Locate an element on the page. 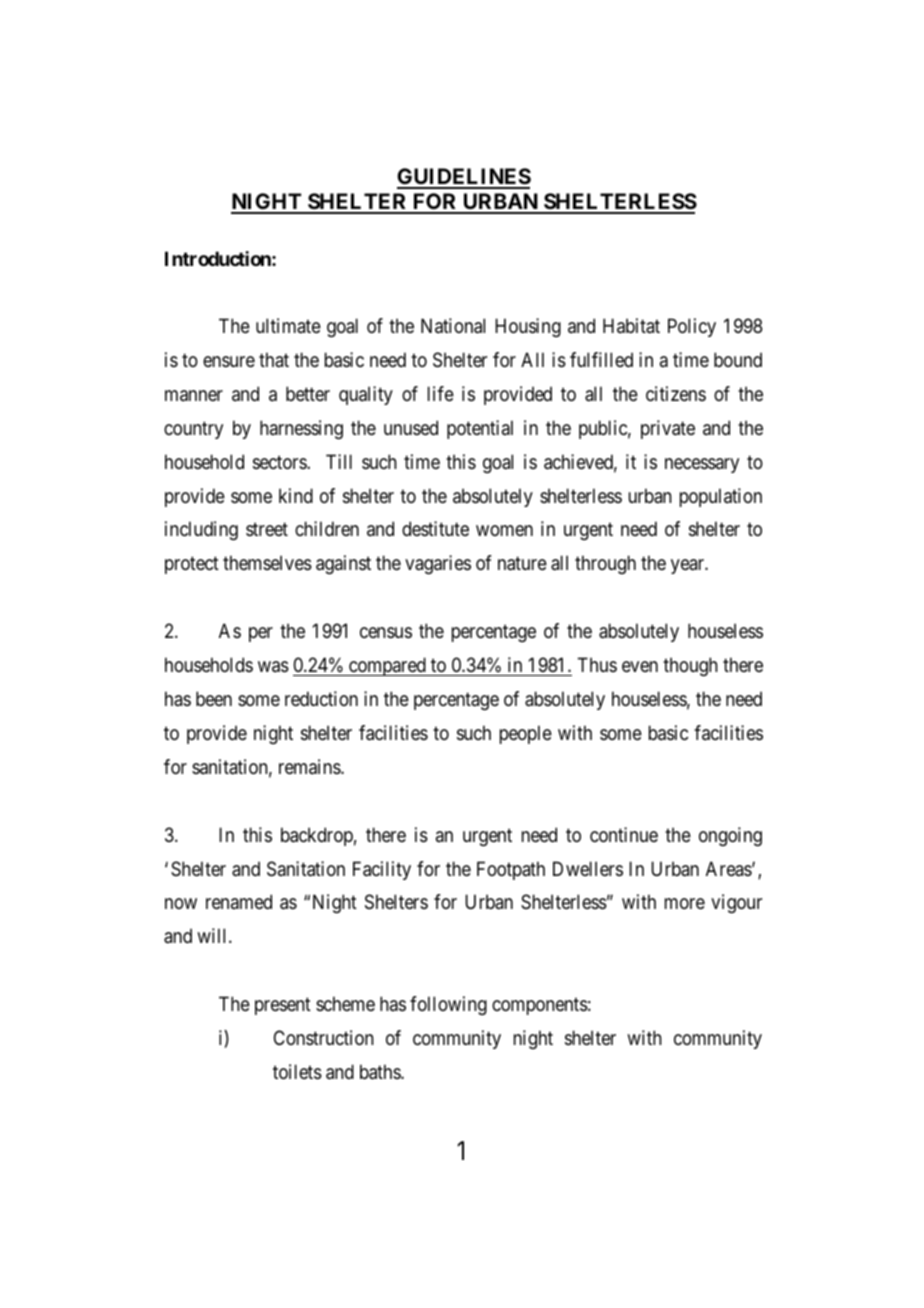 The height and width of the image is (1308, 924). following is located at coordinates (448, 1005).
